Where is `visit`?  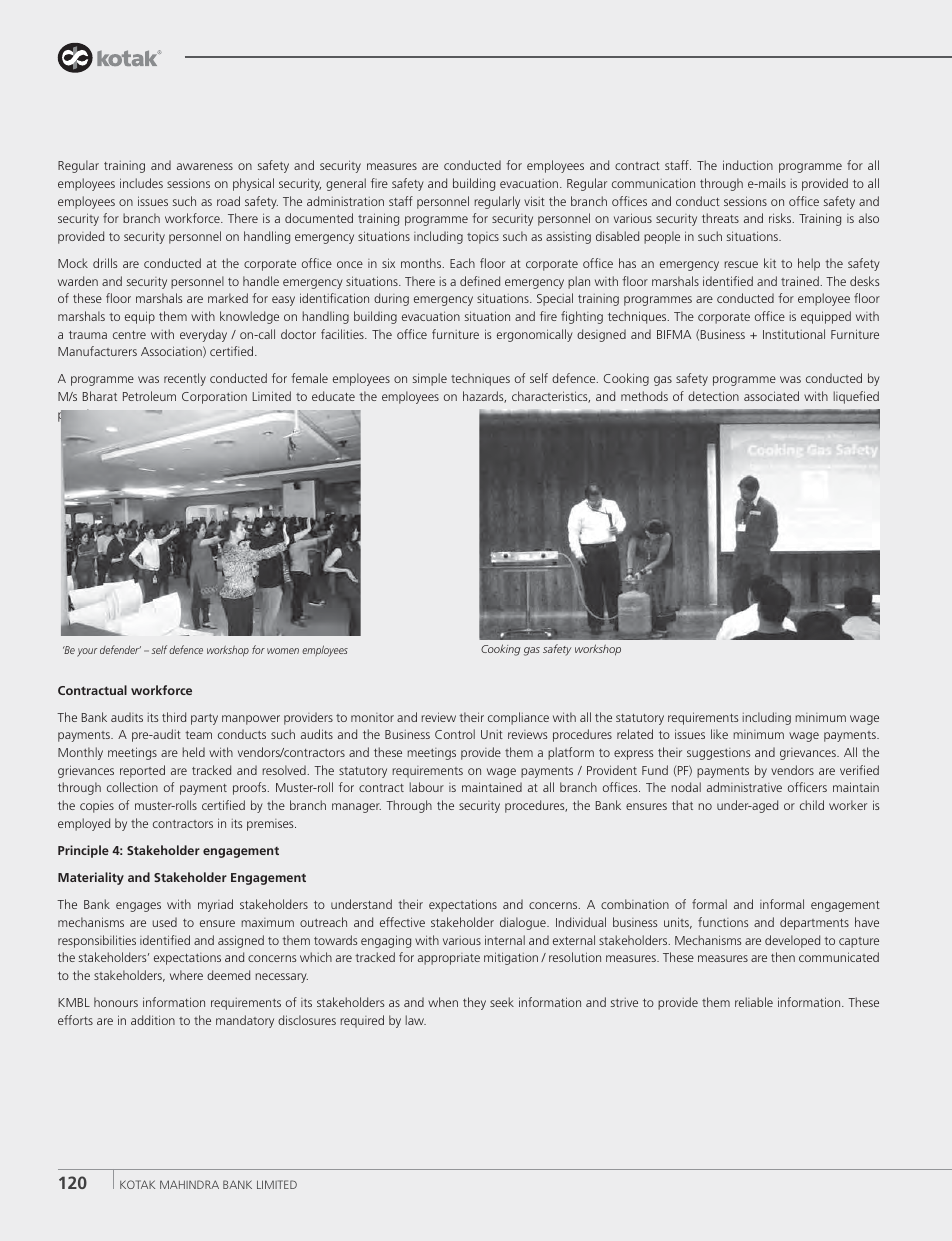 visit is located at coordinates (534, 201).
